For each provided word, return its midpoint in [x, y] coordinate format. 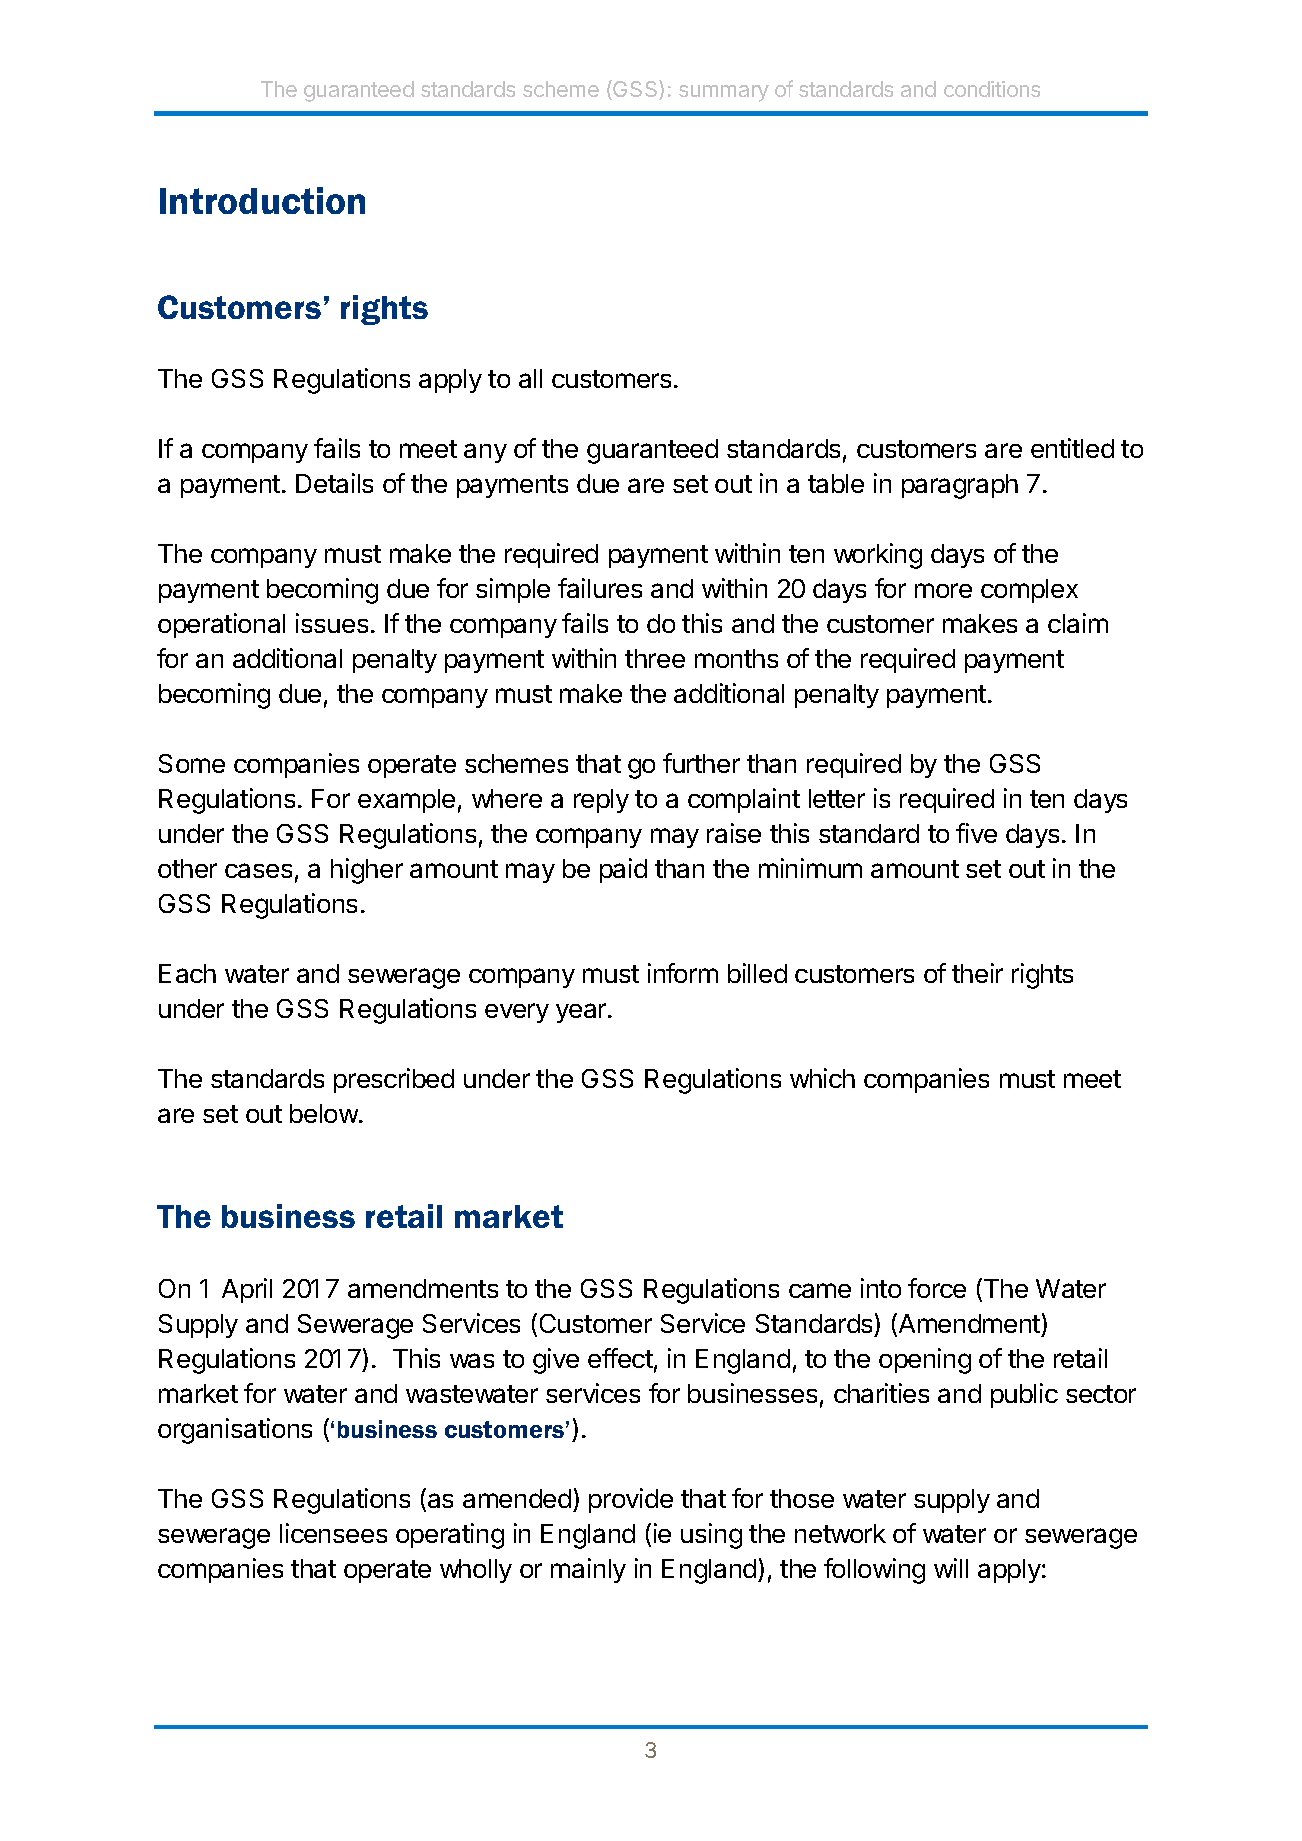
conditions [992, 89]
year [582, 1013]
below [325, 1113]
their [977, 973]
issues [332, 623]
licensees [333, 1533]
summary [724, 93]
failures [600, 588]
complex [1029, 591]
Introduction [262, 200]
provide [631, 1500]
